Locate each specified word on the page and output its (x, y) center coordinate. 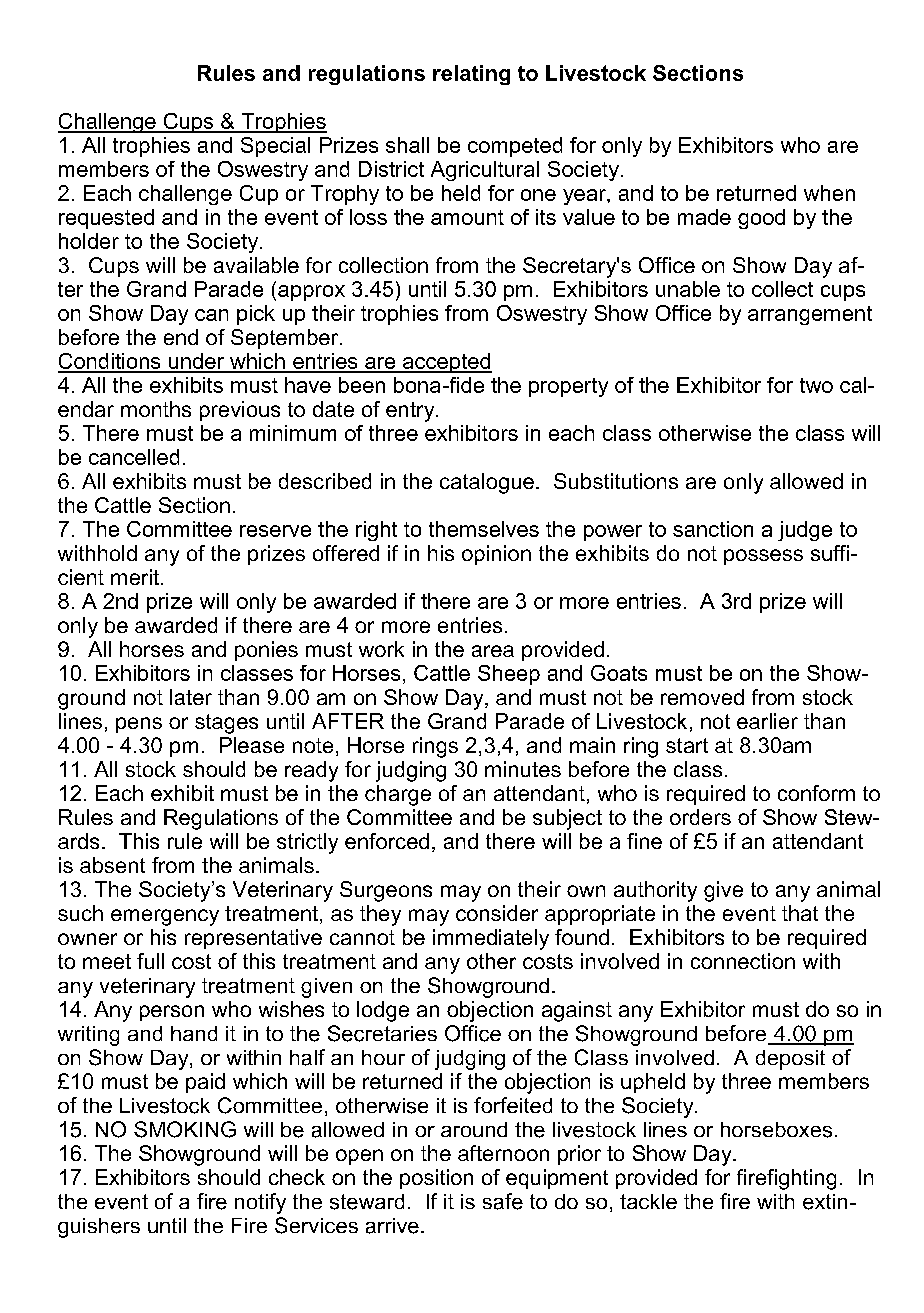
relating (471, 75)
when (829, 193)
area (493, 651)
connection (743, 961)
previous (240, 411)
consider (497, 913)
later (191, 697)
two (816, 385)
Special (275, 147)
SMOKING (185, 1129)
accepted (446, 363)
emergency (165, 917)
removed (702, 697)
